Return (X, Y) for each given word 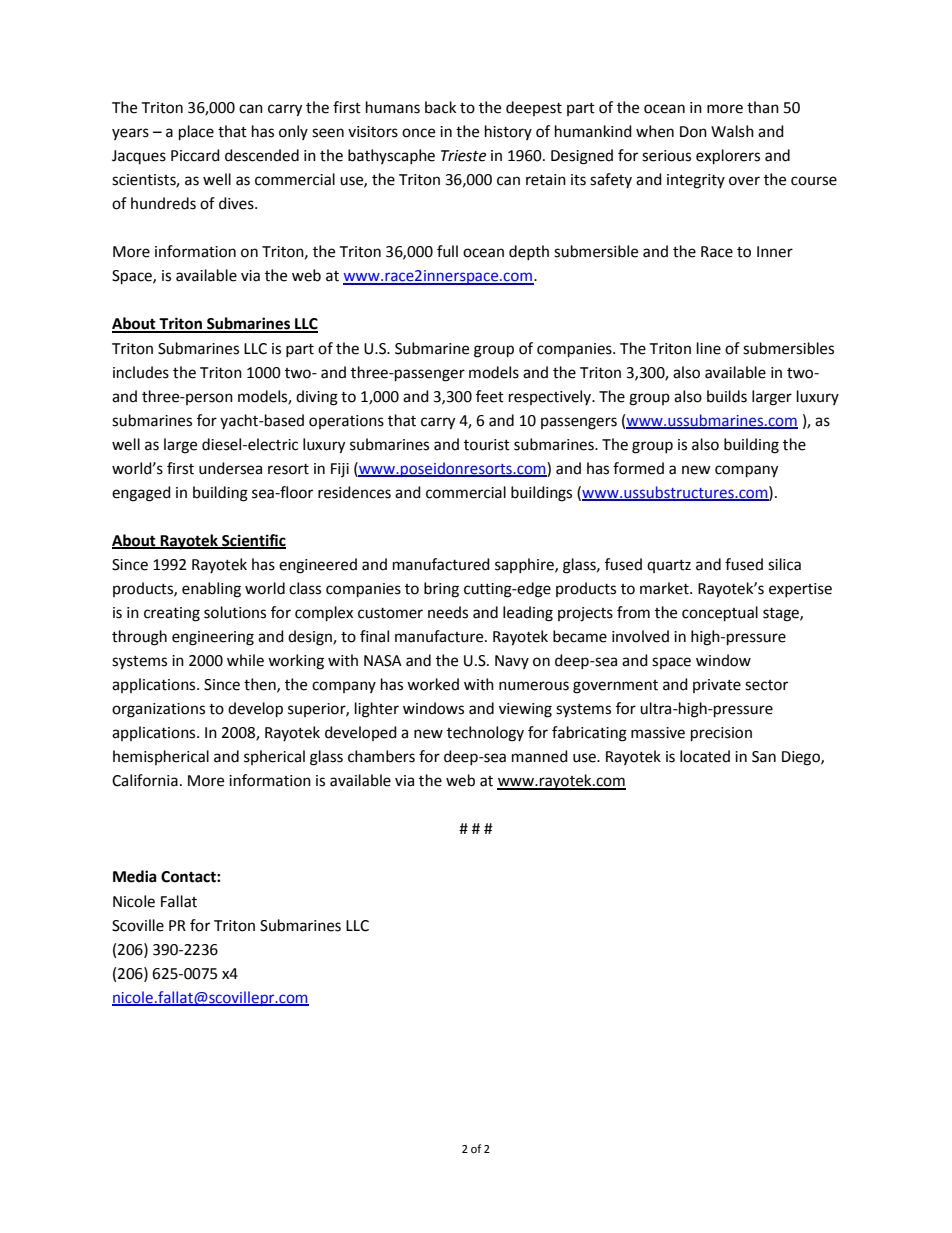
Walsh (732, 131)
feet (490, 396)
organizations (158, 710)
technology (485, 734)
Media (135, 876)
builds (727, 396)
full (447, 251)
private (717, 686)
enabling (211, 590)
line (709, 348)
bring (441, 590)
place (196, 133)
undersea (230, 468)
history (508, 132)
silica (784, 564)
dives (237, 203)
